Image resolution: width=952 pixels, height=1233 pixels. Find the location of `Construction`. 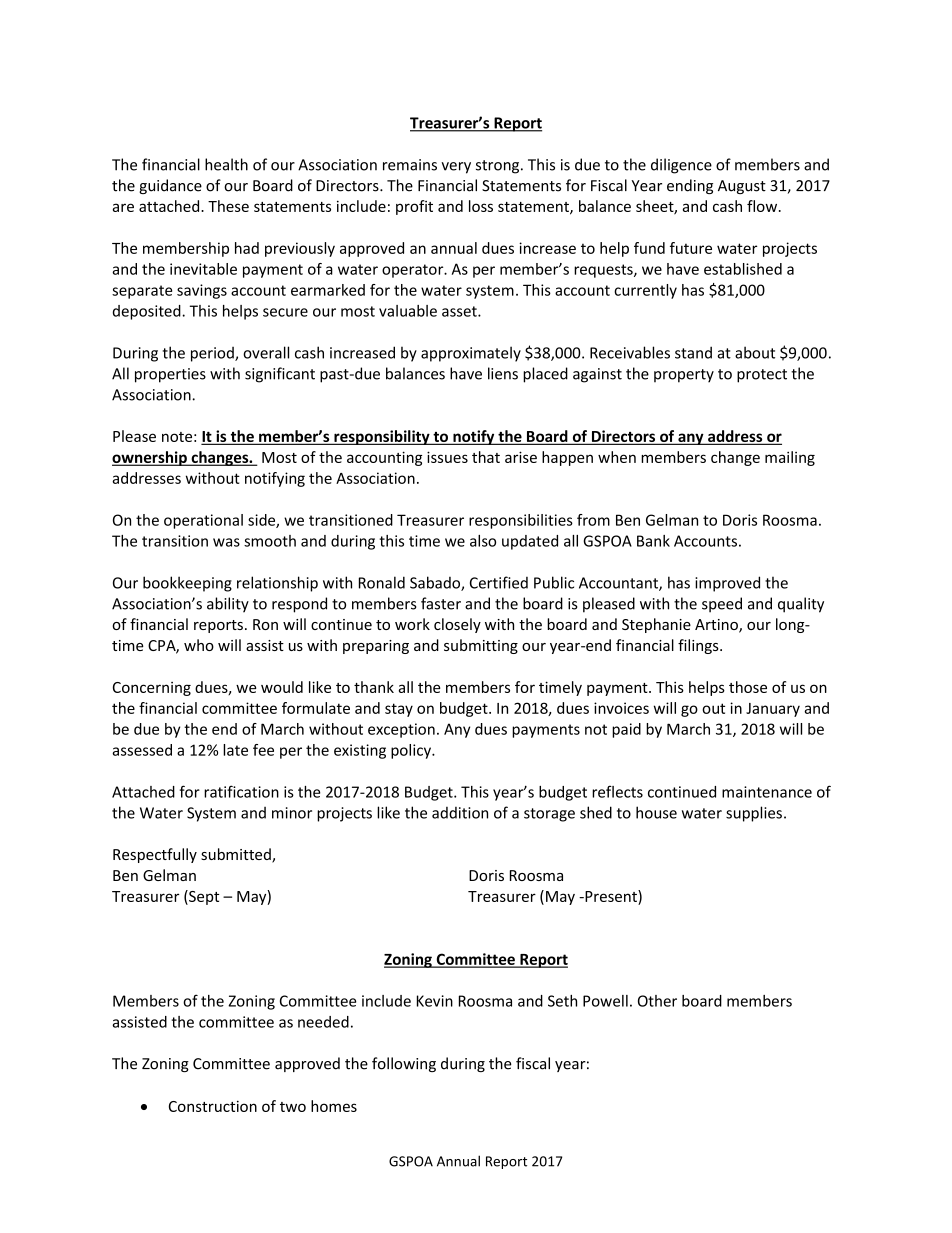

Construction is located at coordinates (213, 1106).
